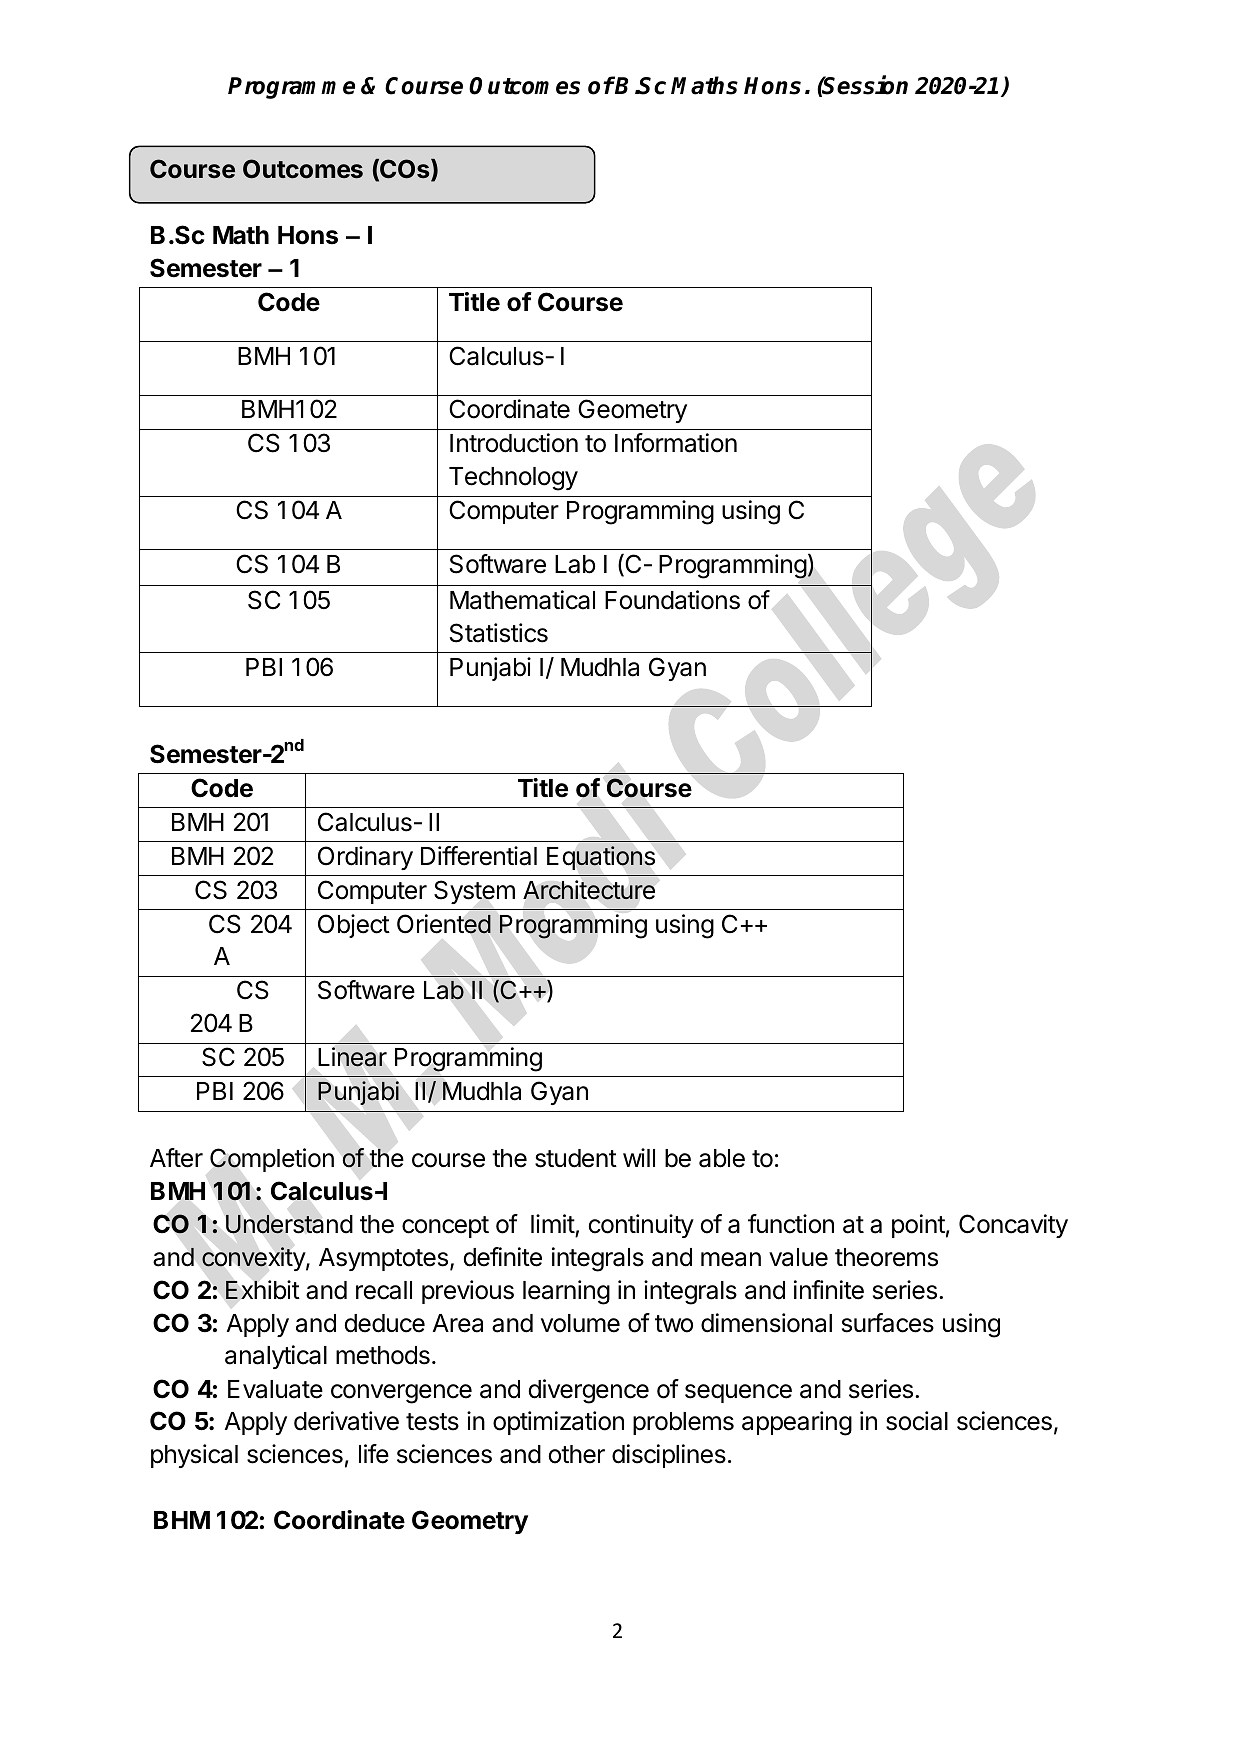 The height and width of the page is (1746, 1235). I want to click on Technology, so click(513, 479).
